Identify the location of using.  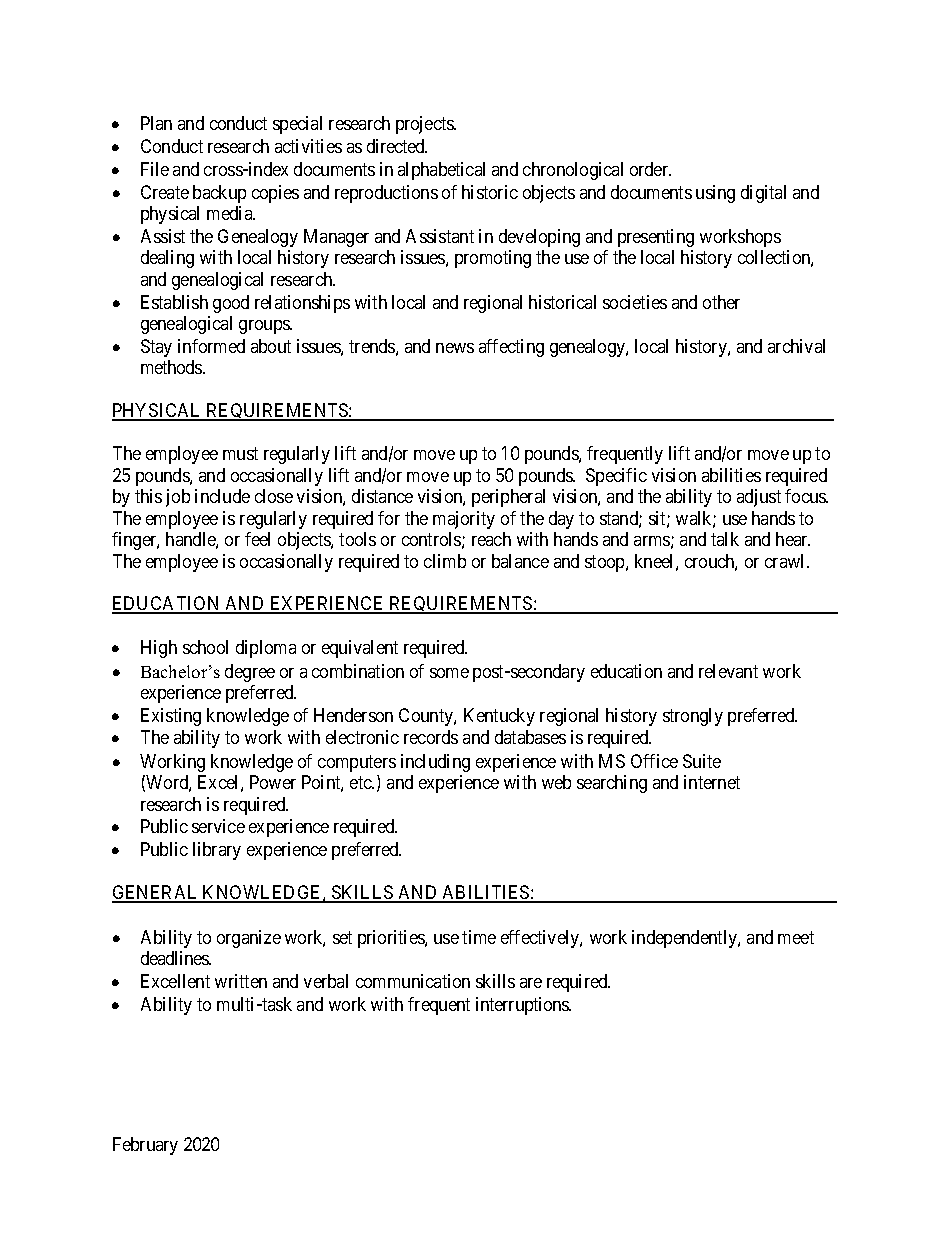
(715, 194).
